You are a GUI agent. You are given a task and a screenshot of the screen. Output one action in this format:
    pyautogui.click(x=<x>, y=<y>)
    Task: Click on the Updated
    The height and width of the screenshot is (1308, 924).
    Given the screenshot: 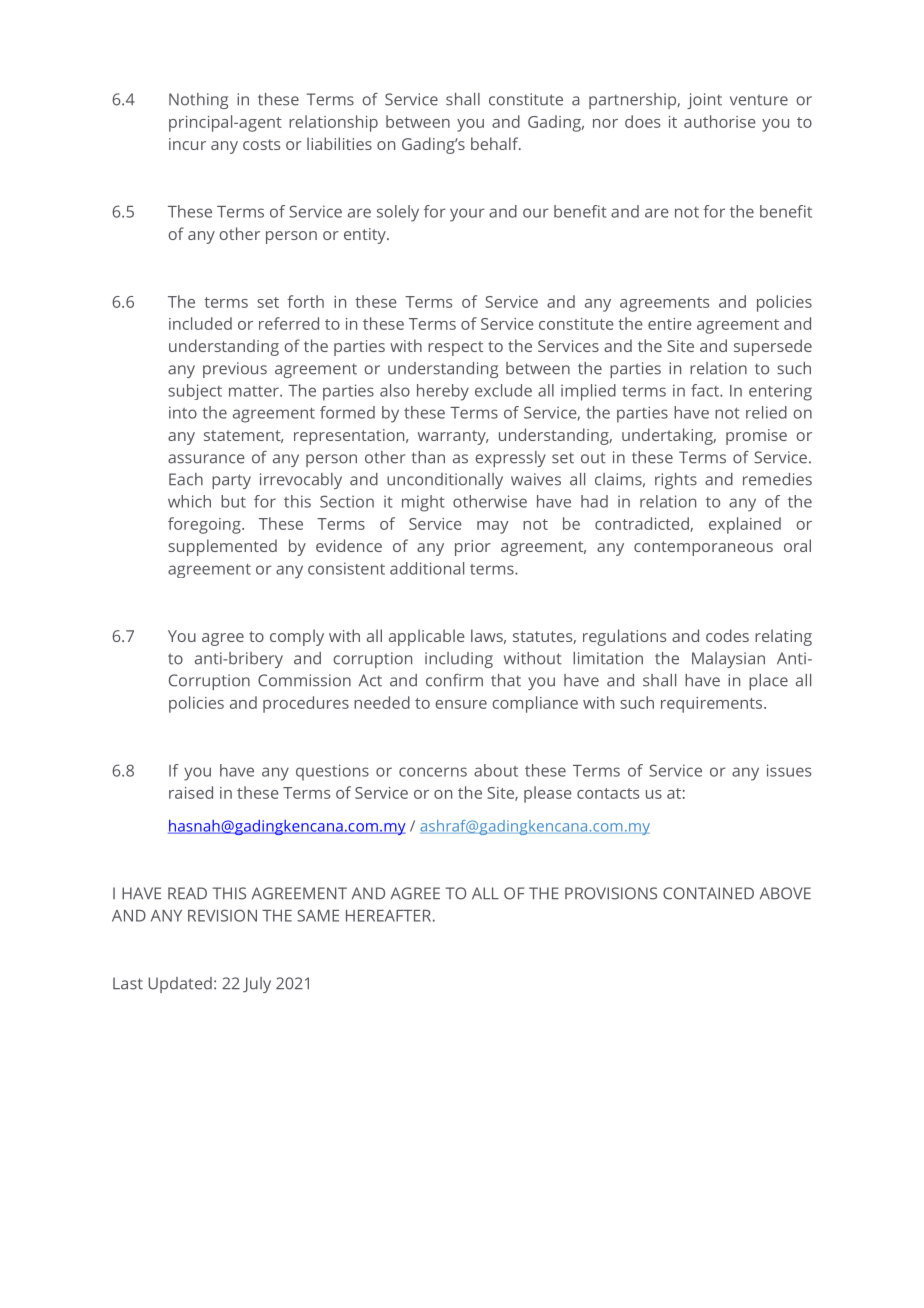 What is the action you would take?
    pyautogui.click(x=180, y=985)
